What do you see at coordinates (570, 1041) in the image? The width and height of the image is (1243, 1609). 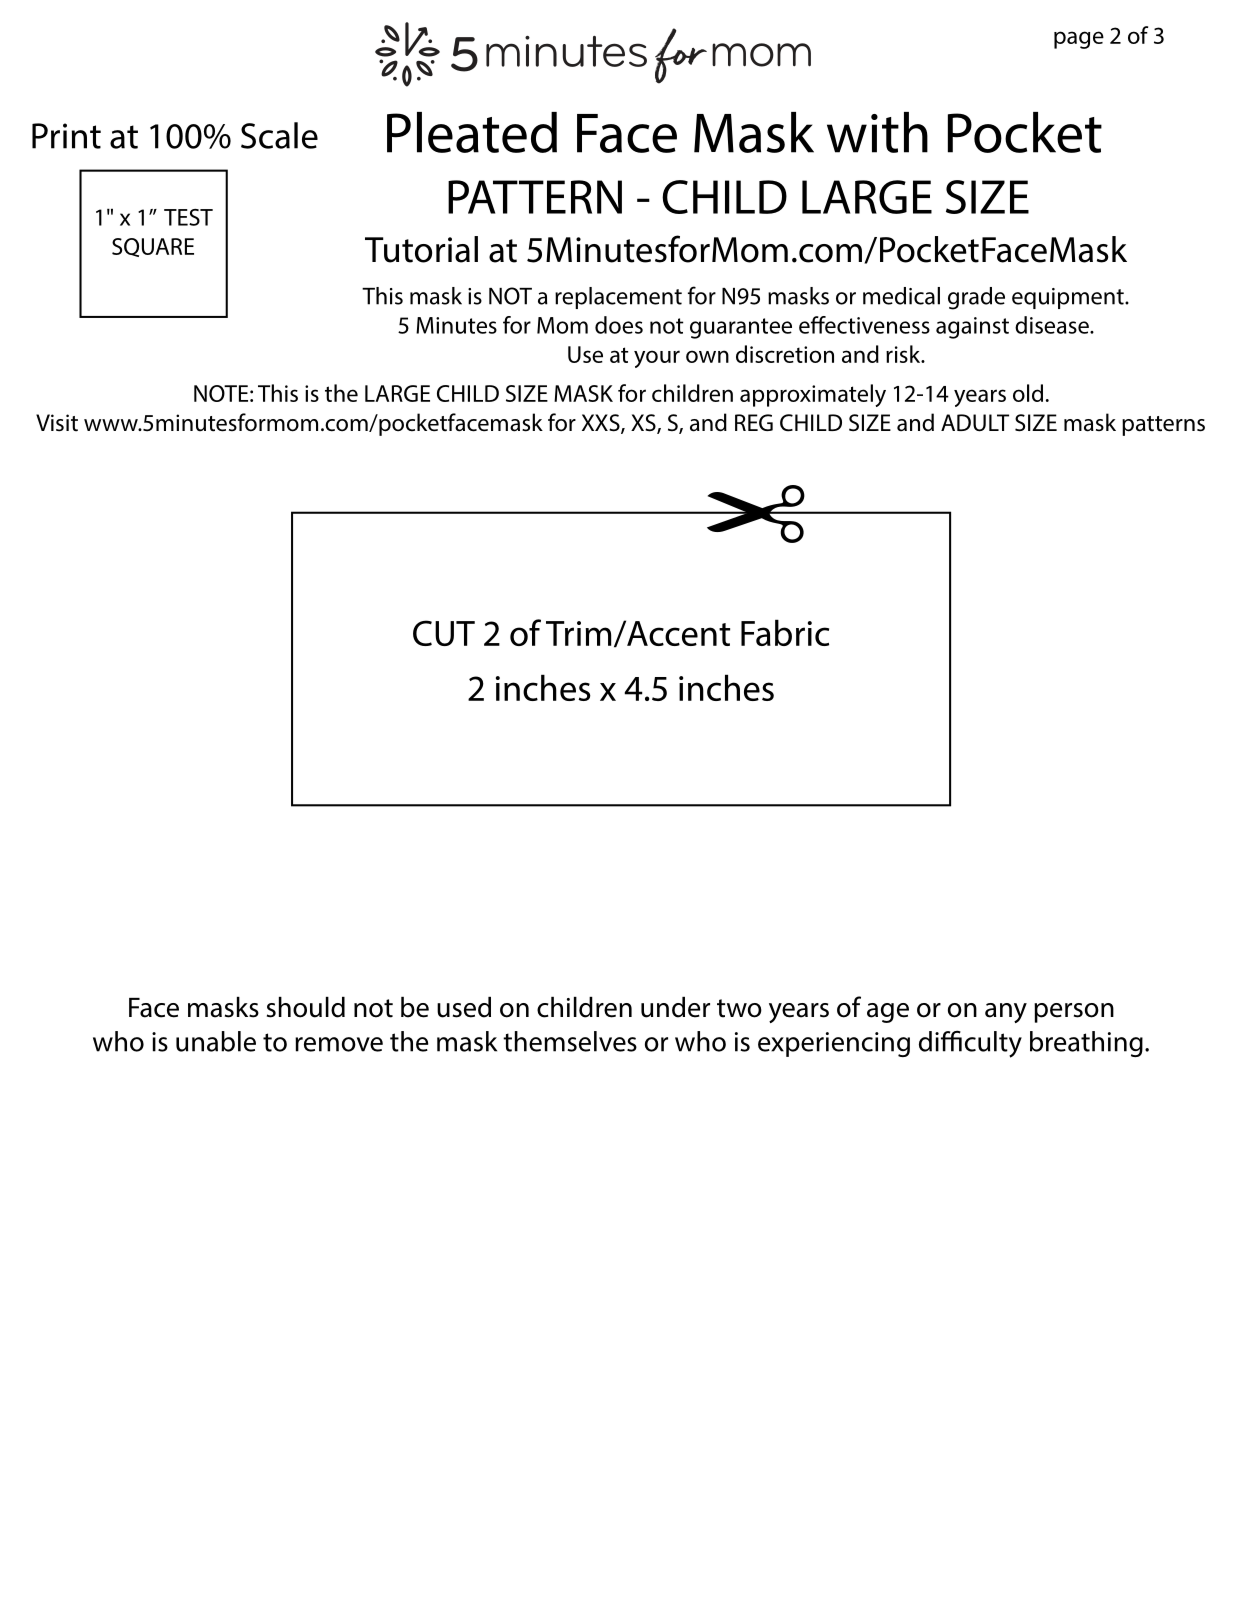 I see `themselves` at bounding box center [570, 1041].
